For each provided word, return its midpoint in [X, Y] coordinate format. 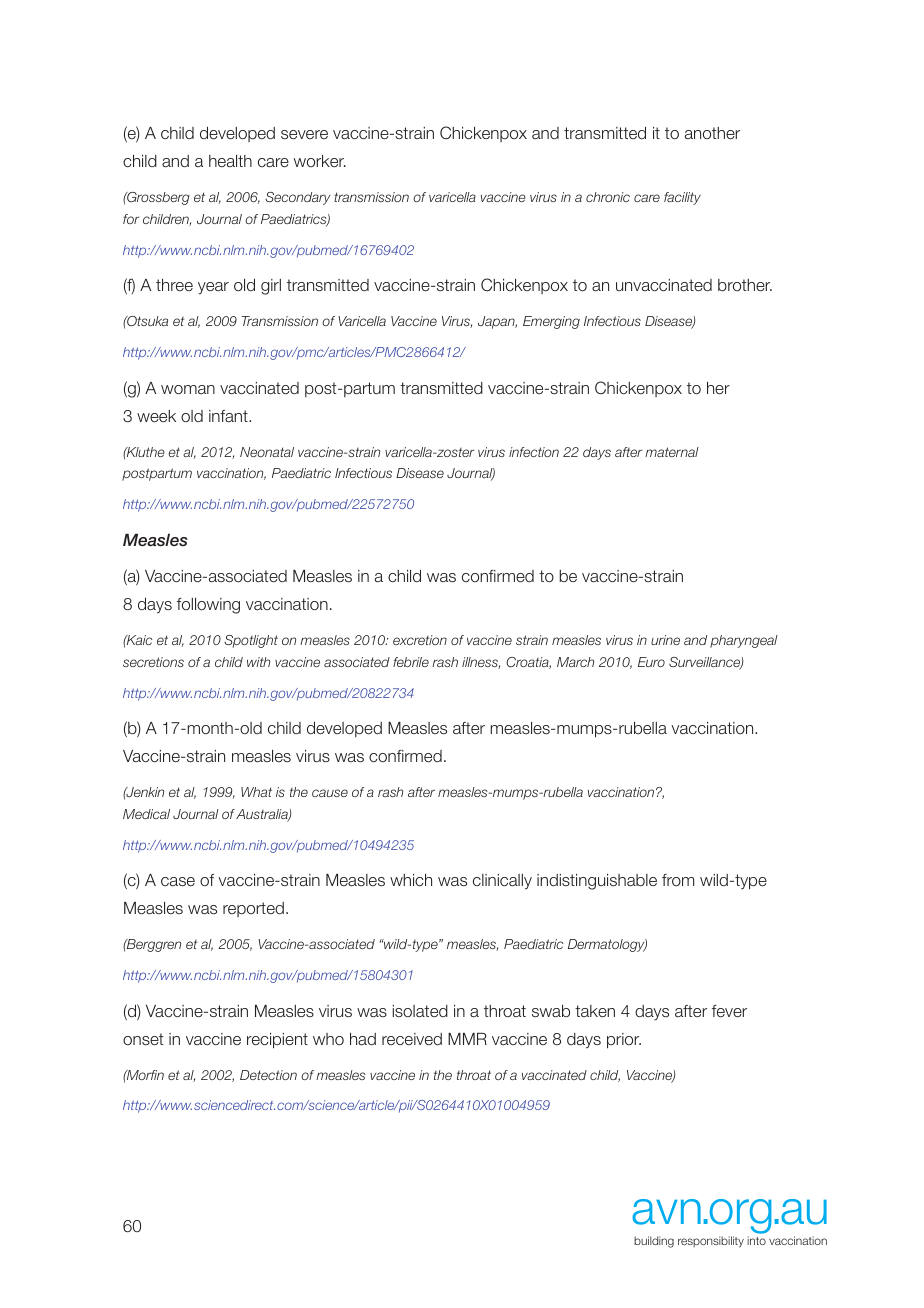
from [678, 880]
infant [229, 416]
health [230, 161]
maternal [672, 452]
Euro [651, 662]
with [258, 662]
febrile [411, 662]
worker [320, 161]
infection [534, 452]
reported [253, 909]
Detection [268, 1075]
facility [682, 198]
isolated [420, 1011]
